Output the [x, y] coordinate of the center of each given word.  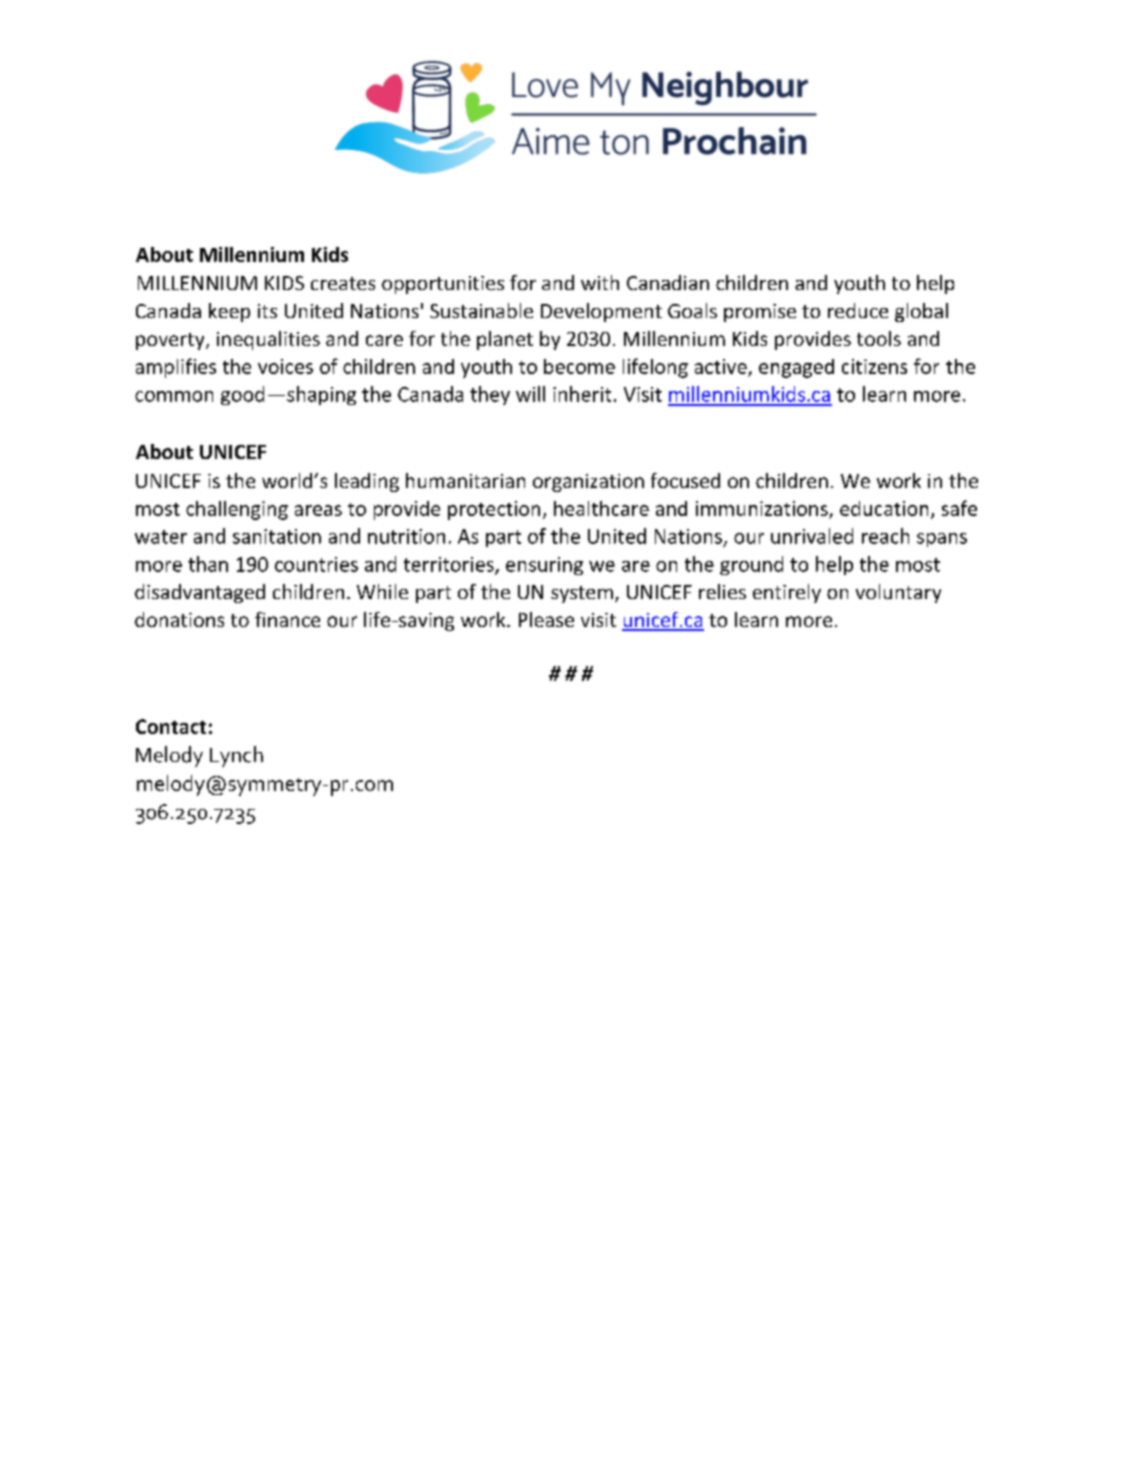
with [600, 282]
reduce [858, 310]
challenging [237, 510]
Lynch [236, 756]
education [884, 508]
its [267, 311]
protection [494, 510]
